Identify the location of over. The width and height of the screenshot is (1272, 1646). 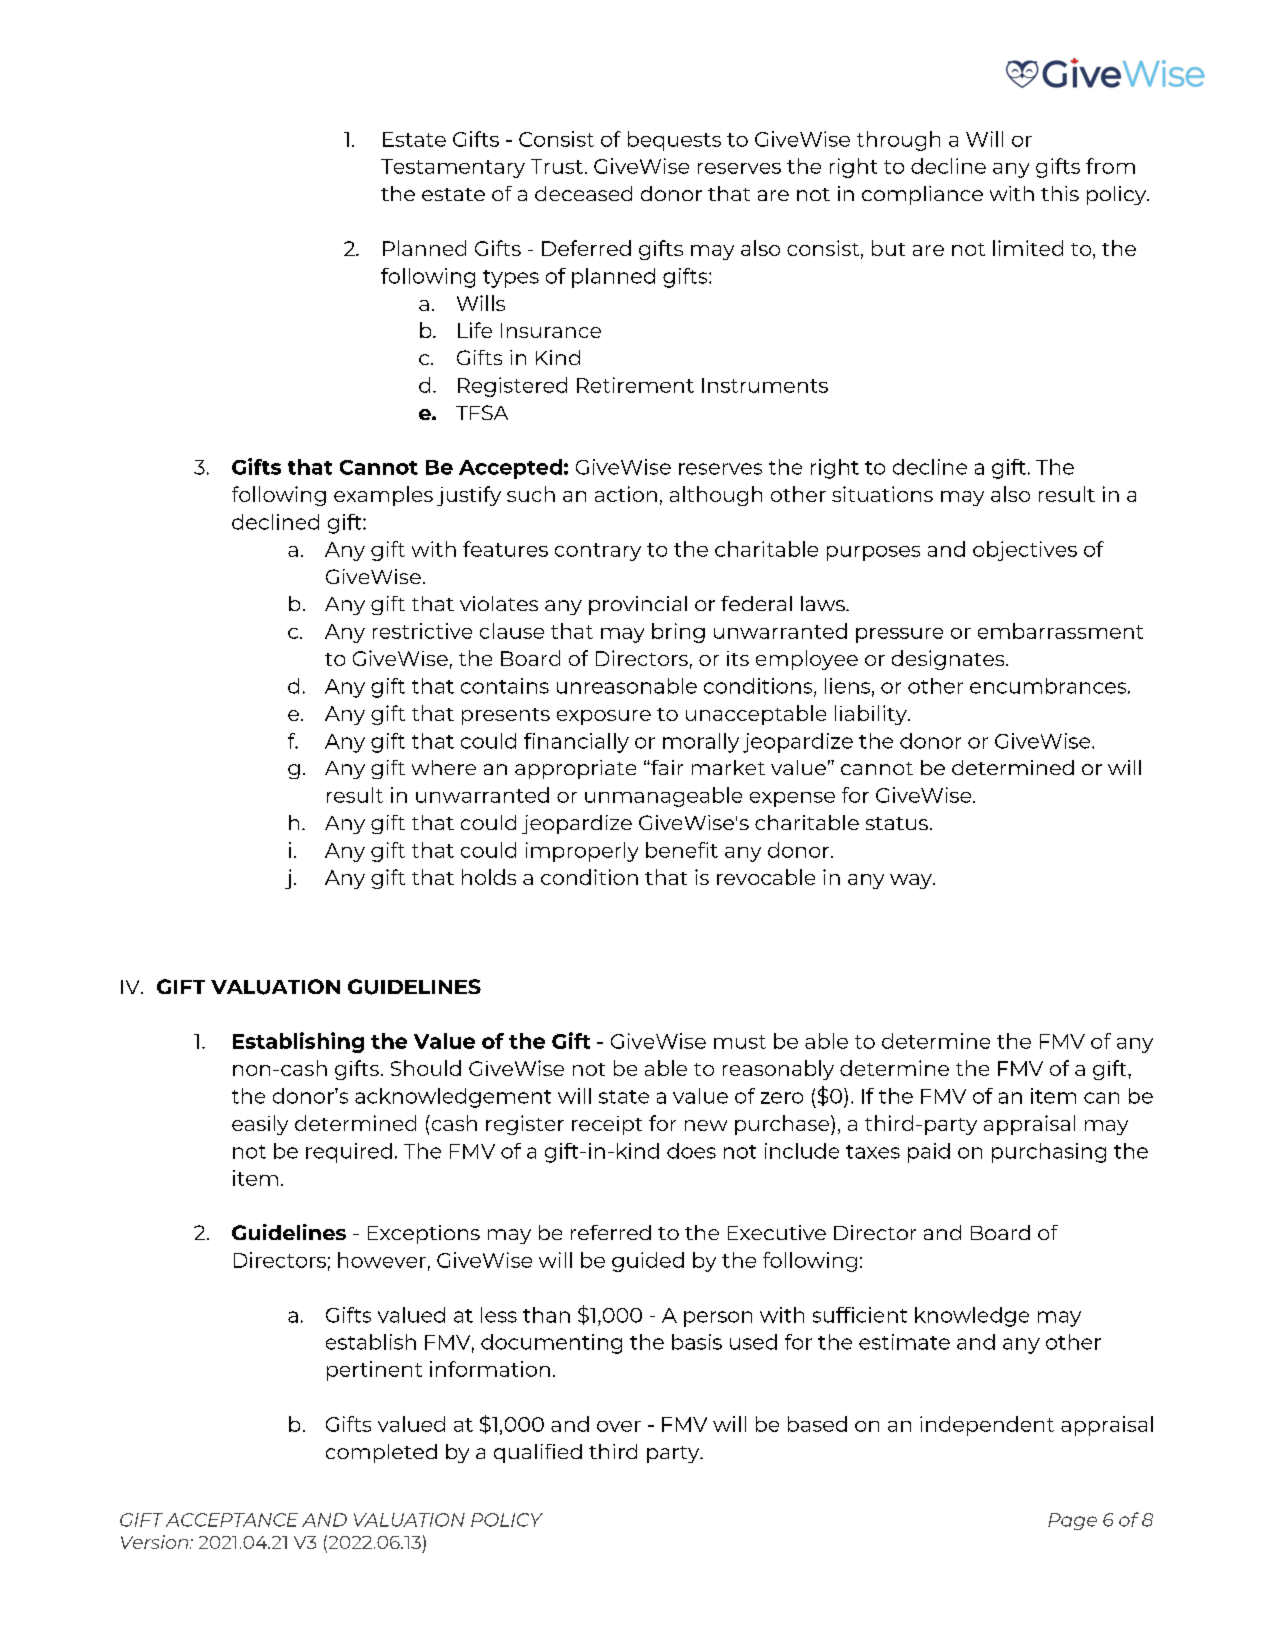
(619, 1426).
